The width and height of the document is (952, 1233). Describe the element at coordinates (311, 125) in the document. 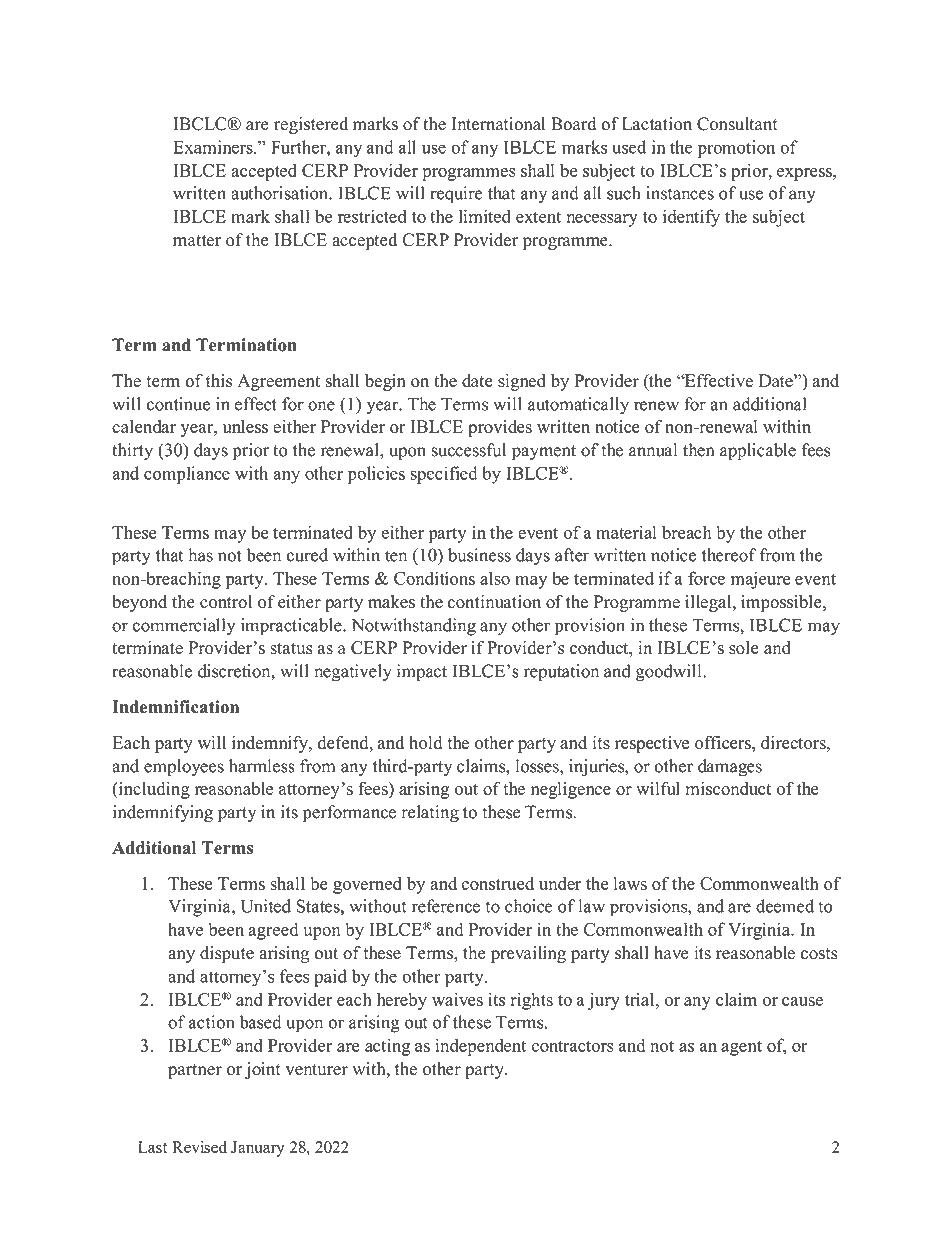

I see `registered` at that location.
